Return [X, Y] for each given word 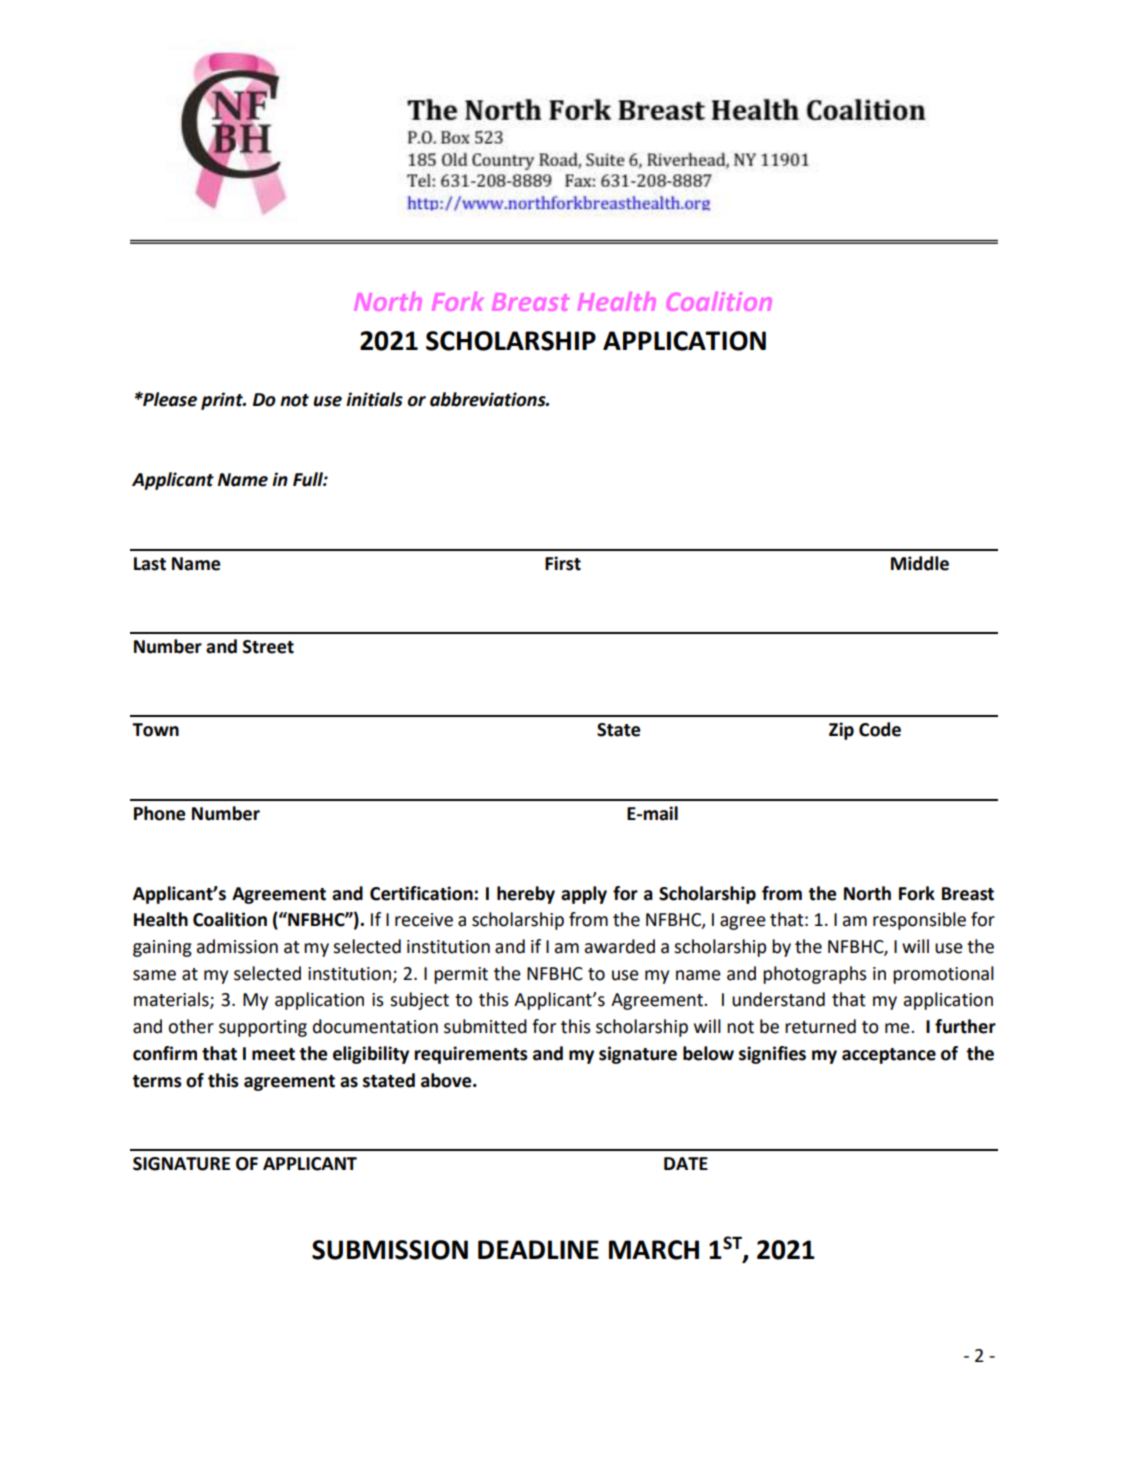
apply [584, 895]
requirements [471, 1055]
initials [374, 399]
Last [150, 564]
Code [880, 729]
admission [237, 946]
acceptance [889, 1056]
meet [273, 1054]
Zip [841, 731]
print [223, 401]
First [563, 563]
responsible [919, 921]
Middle [920, 563]
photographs [815, 975]
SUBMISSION [390, 1250]
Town [155, 730]
